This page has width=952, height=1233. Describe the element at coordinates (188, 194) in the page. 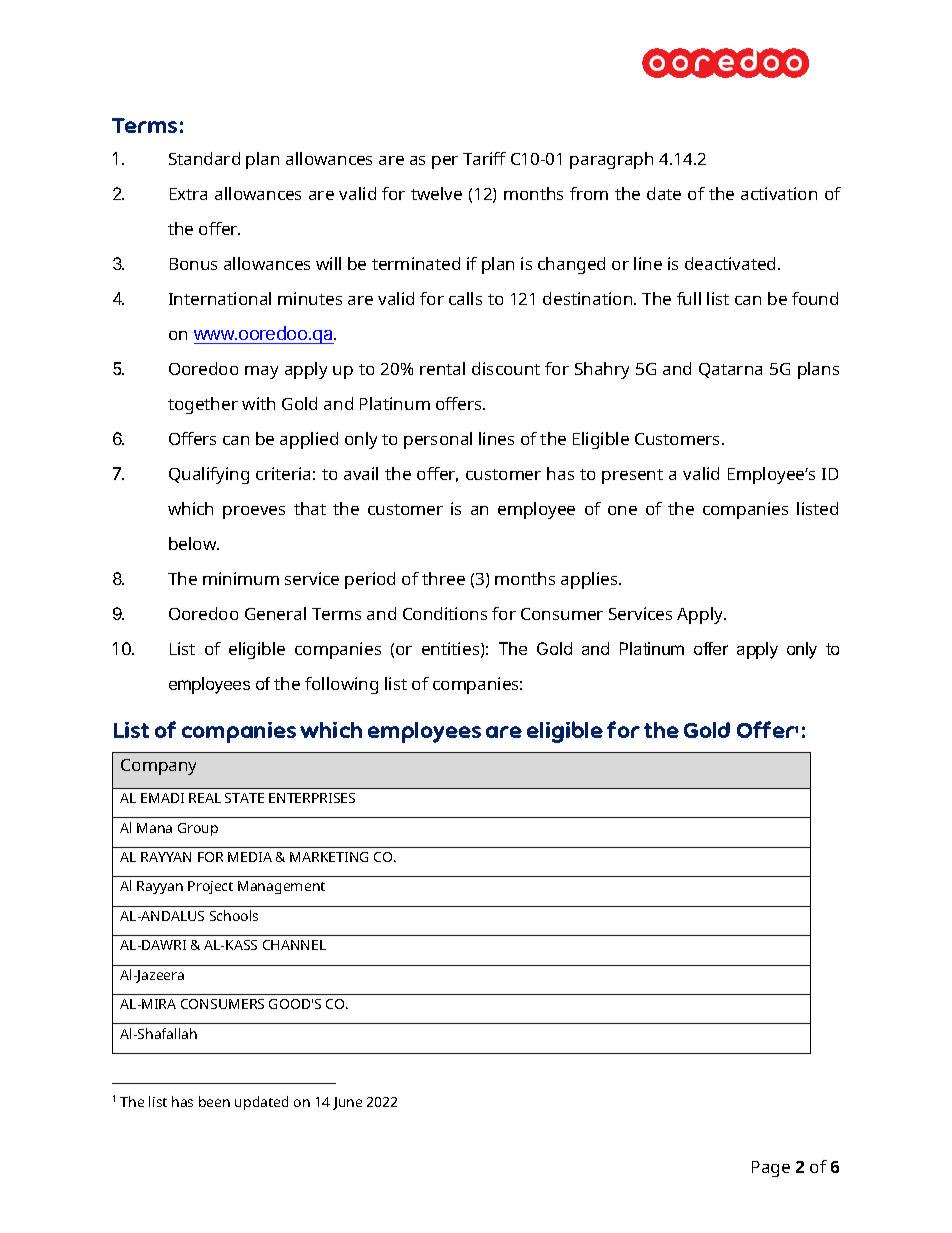

I see `Extra` at that location.
